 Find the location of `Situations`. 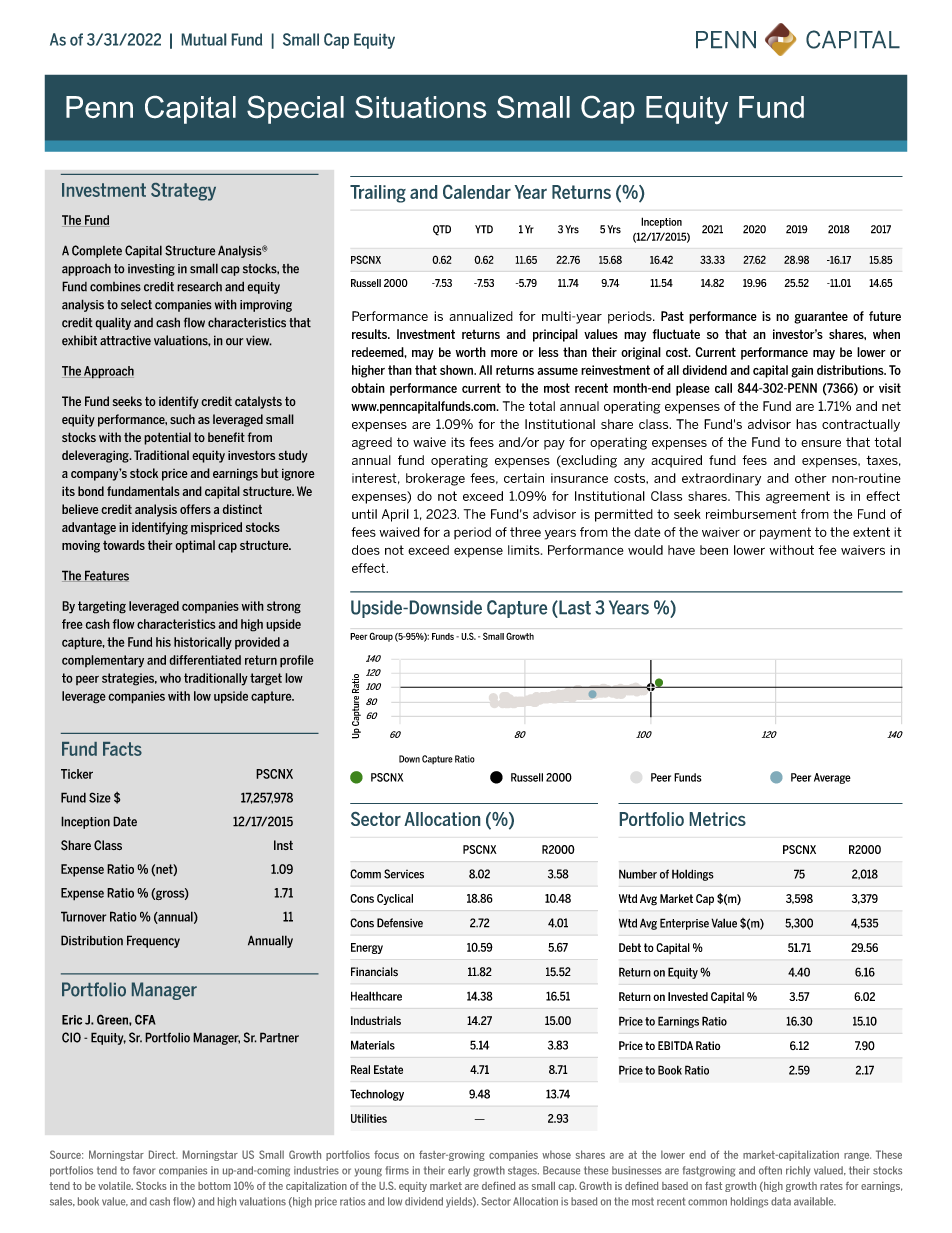

Situations is located at coordinates (420, 107).
